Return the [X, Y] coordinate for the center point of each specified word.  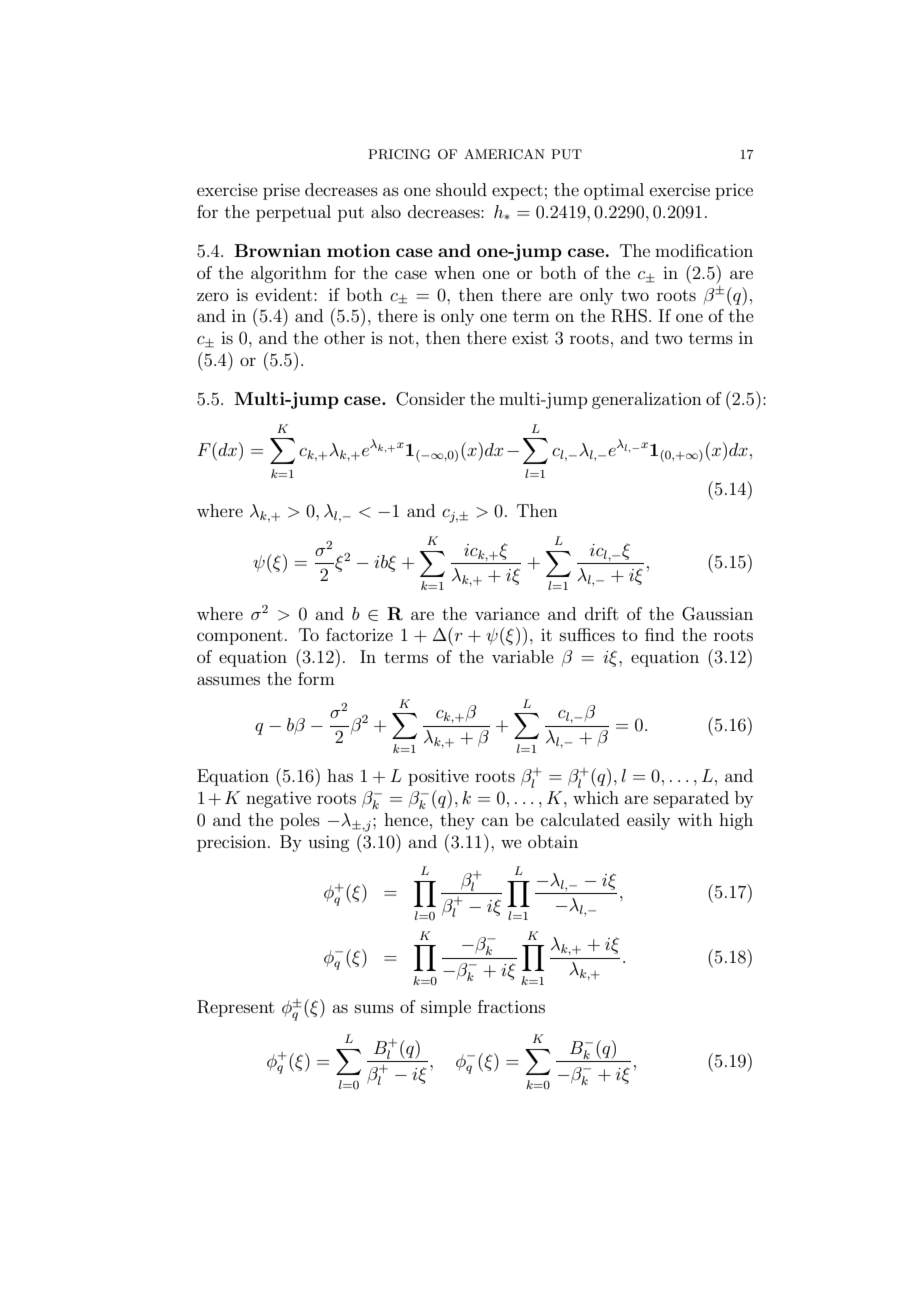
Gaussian [717, 614]
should [461, 189]
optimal [614, 191]
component [240, 637]
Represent [235, 1008]
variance [507, 613]
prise [281, 192]
